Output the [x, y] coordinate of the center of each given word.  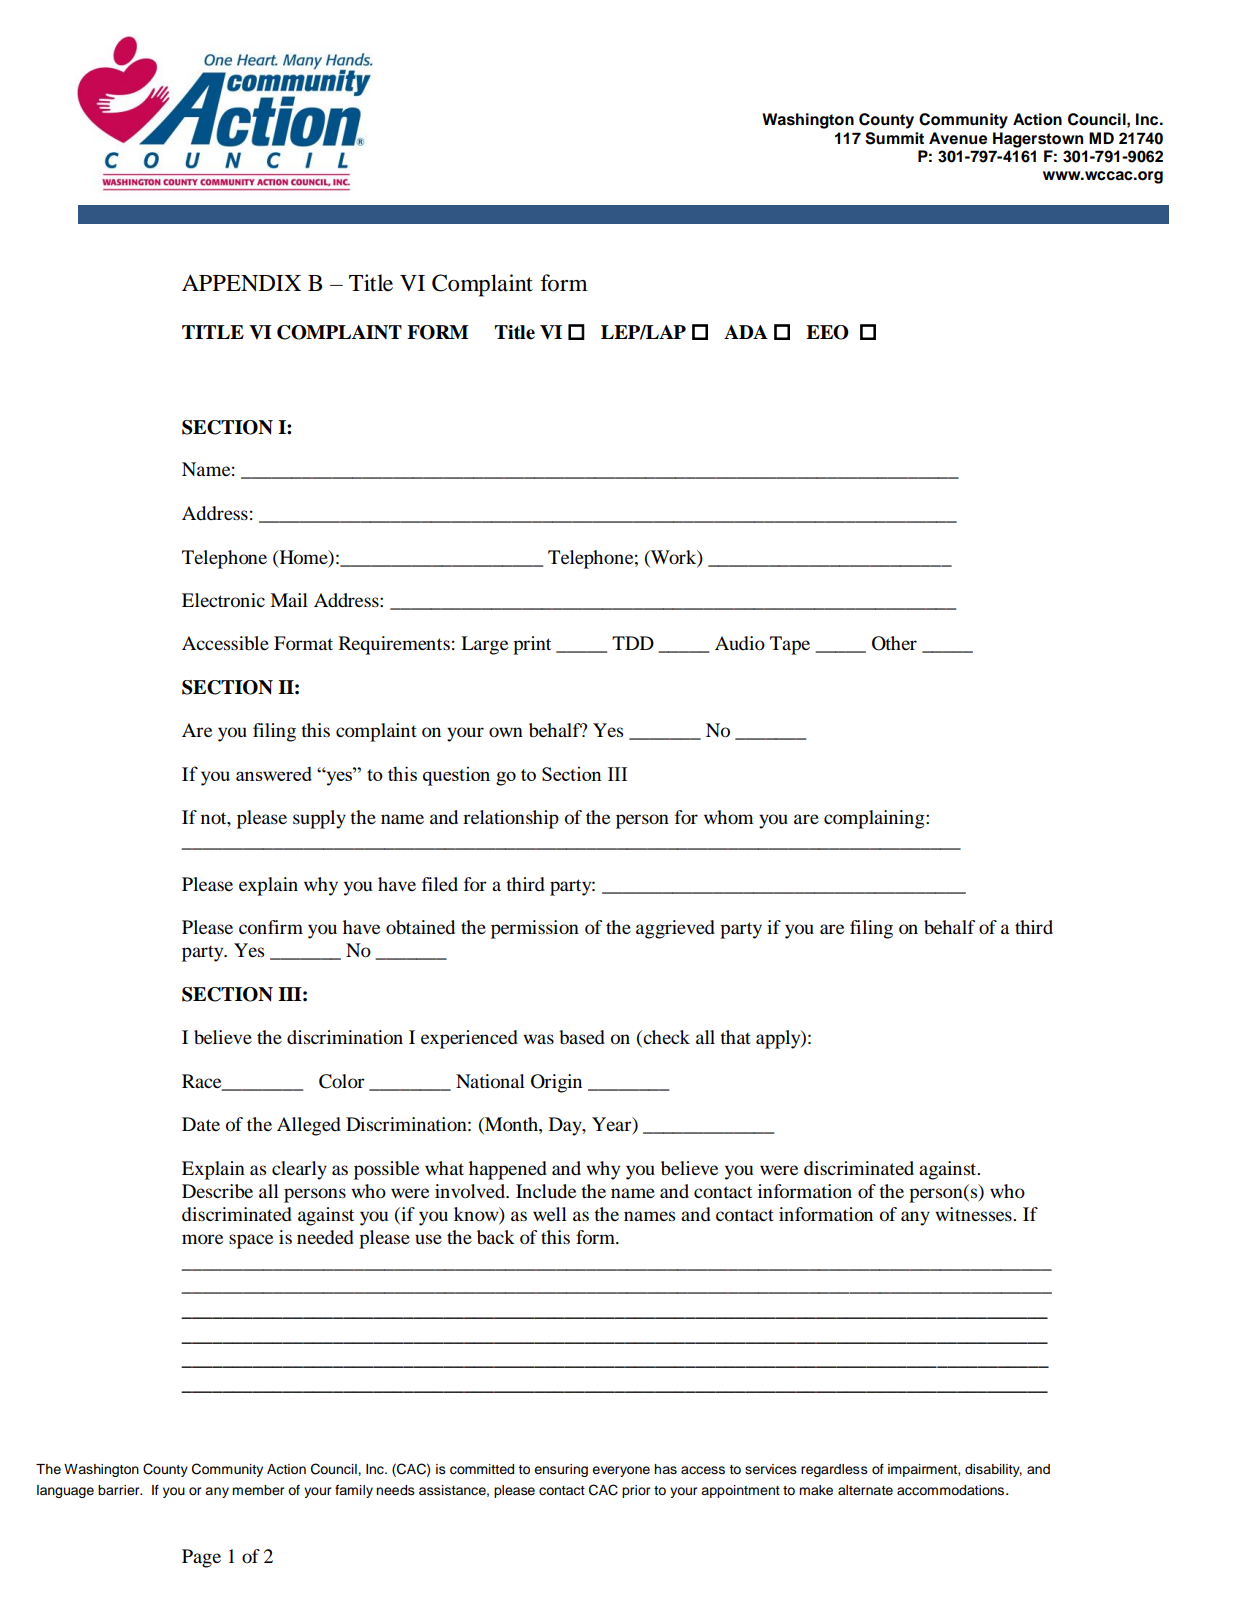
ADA [746, 332]
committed [482, 1469]
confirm [271, 927]
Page [201, 1558]
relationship [511, 819]
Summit [894, 138]
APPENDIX [241, 282]
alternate [865, 1490]
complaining [875, 819]
